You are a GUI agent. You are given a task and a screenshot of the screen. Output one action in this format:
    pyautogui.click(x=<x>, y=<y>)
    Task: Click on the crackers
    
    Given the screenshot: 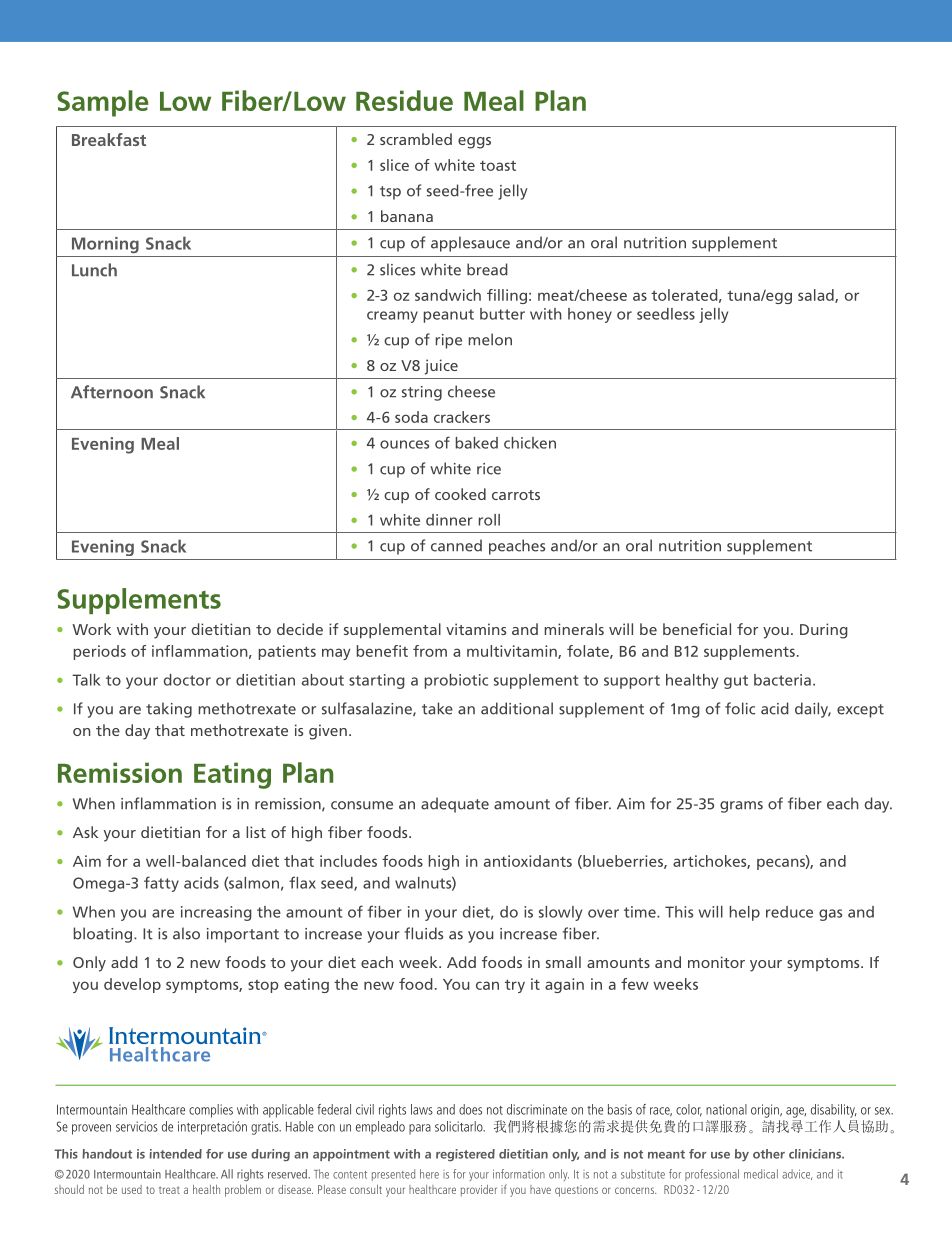 What is the action you would take?
    pyautogui.click(x=462, y=417)
